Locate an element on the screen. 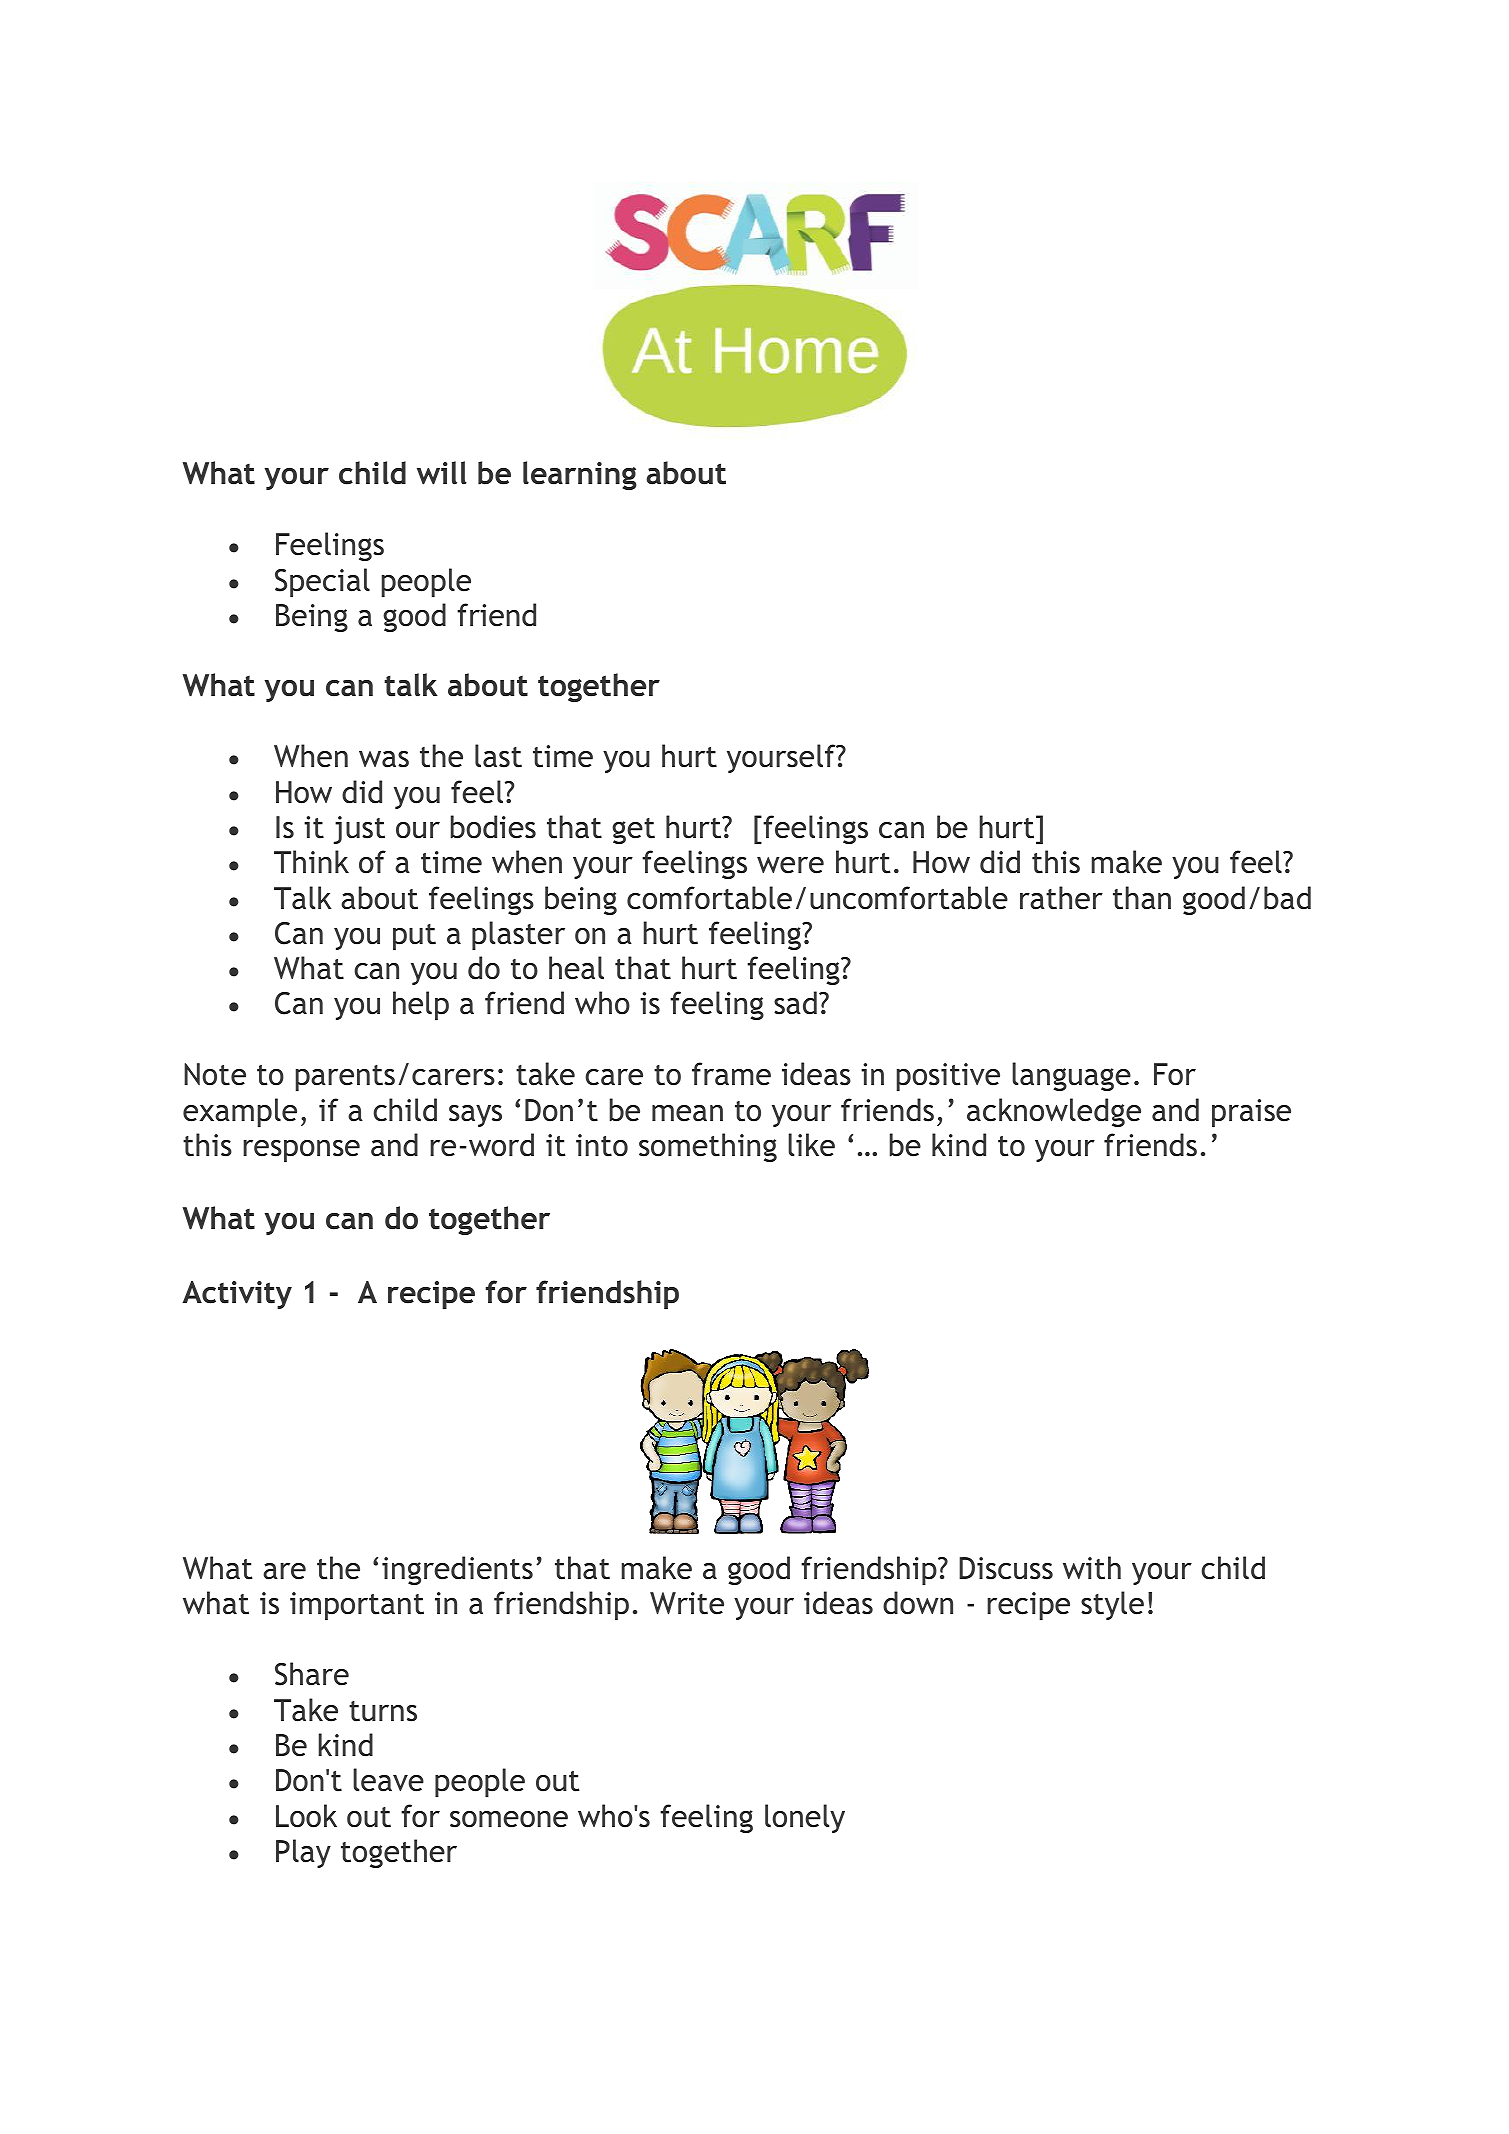 The height and width of the screenshot is (2134, 1509). acknowledge is located at coordinates (1054, 1112).
